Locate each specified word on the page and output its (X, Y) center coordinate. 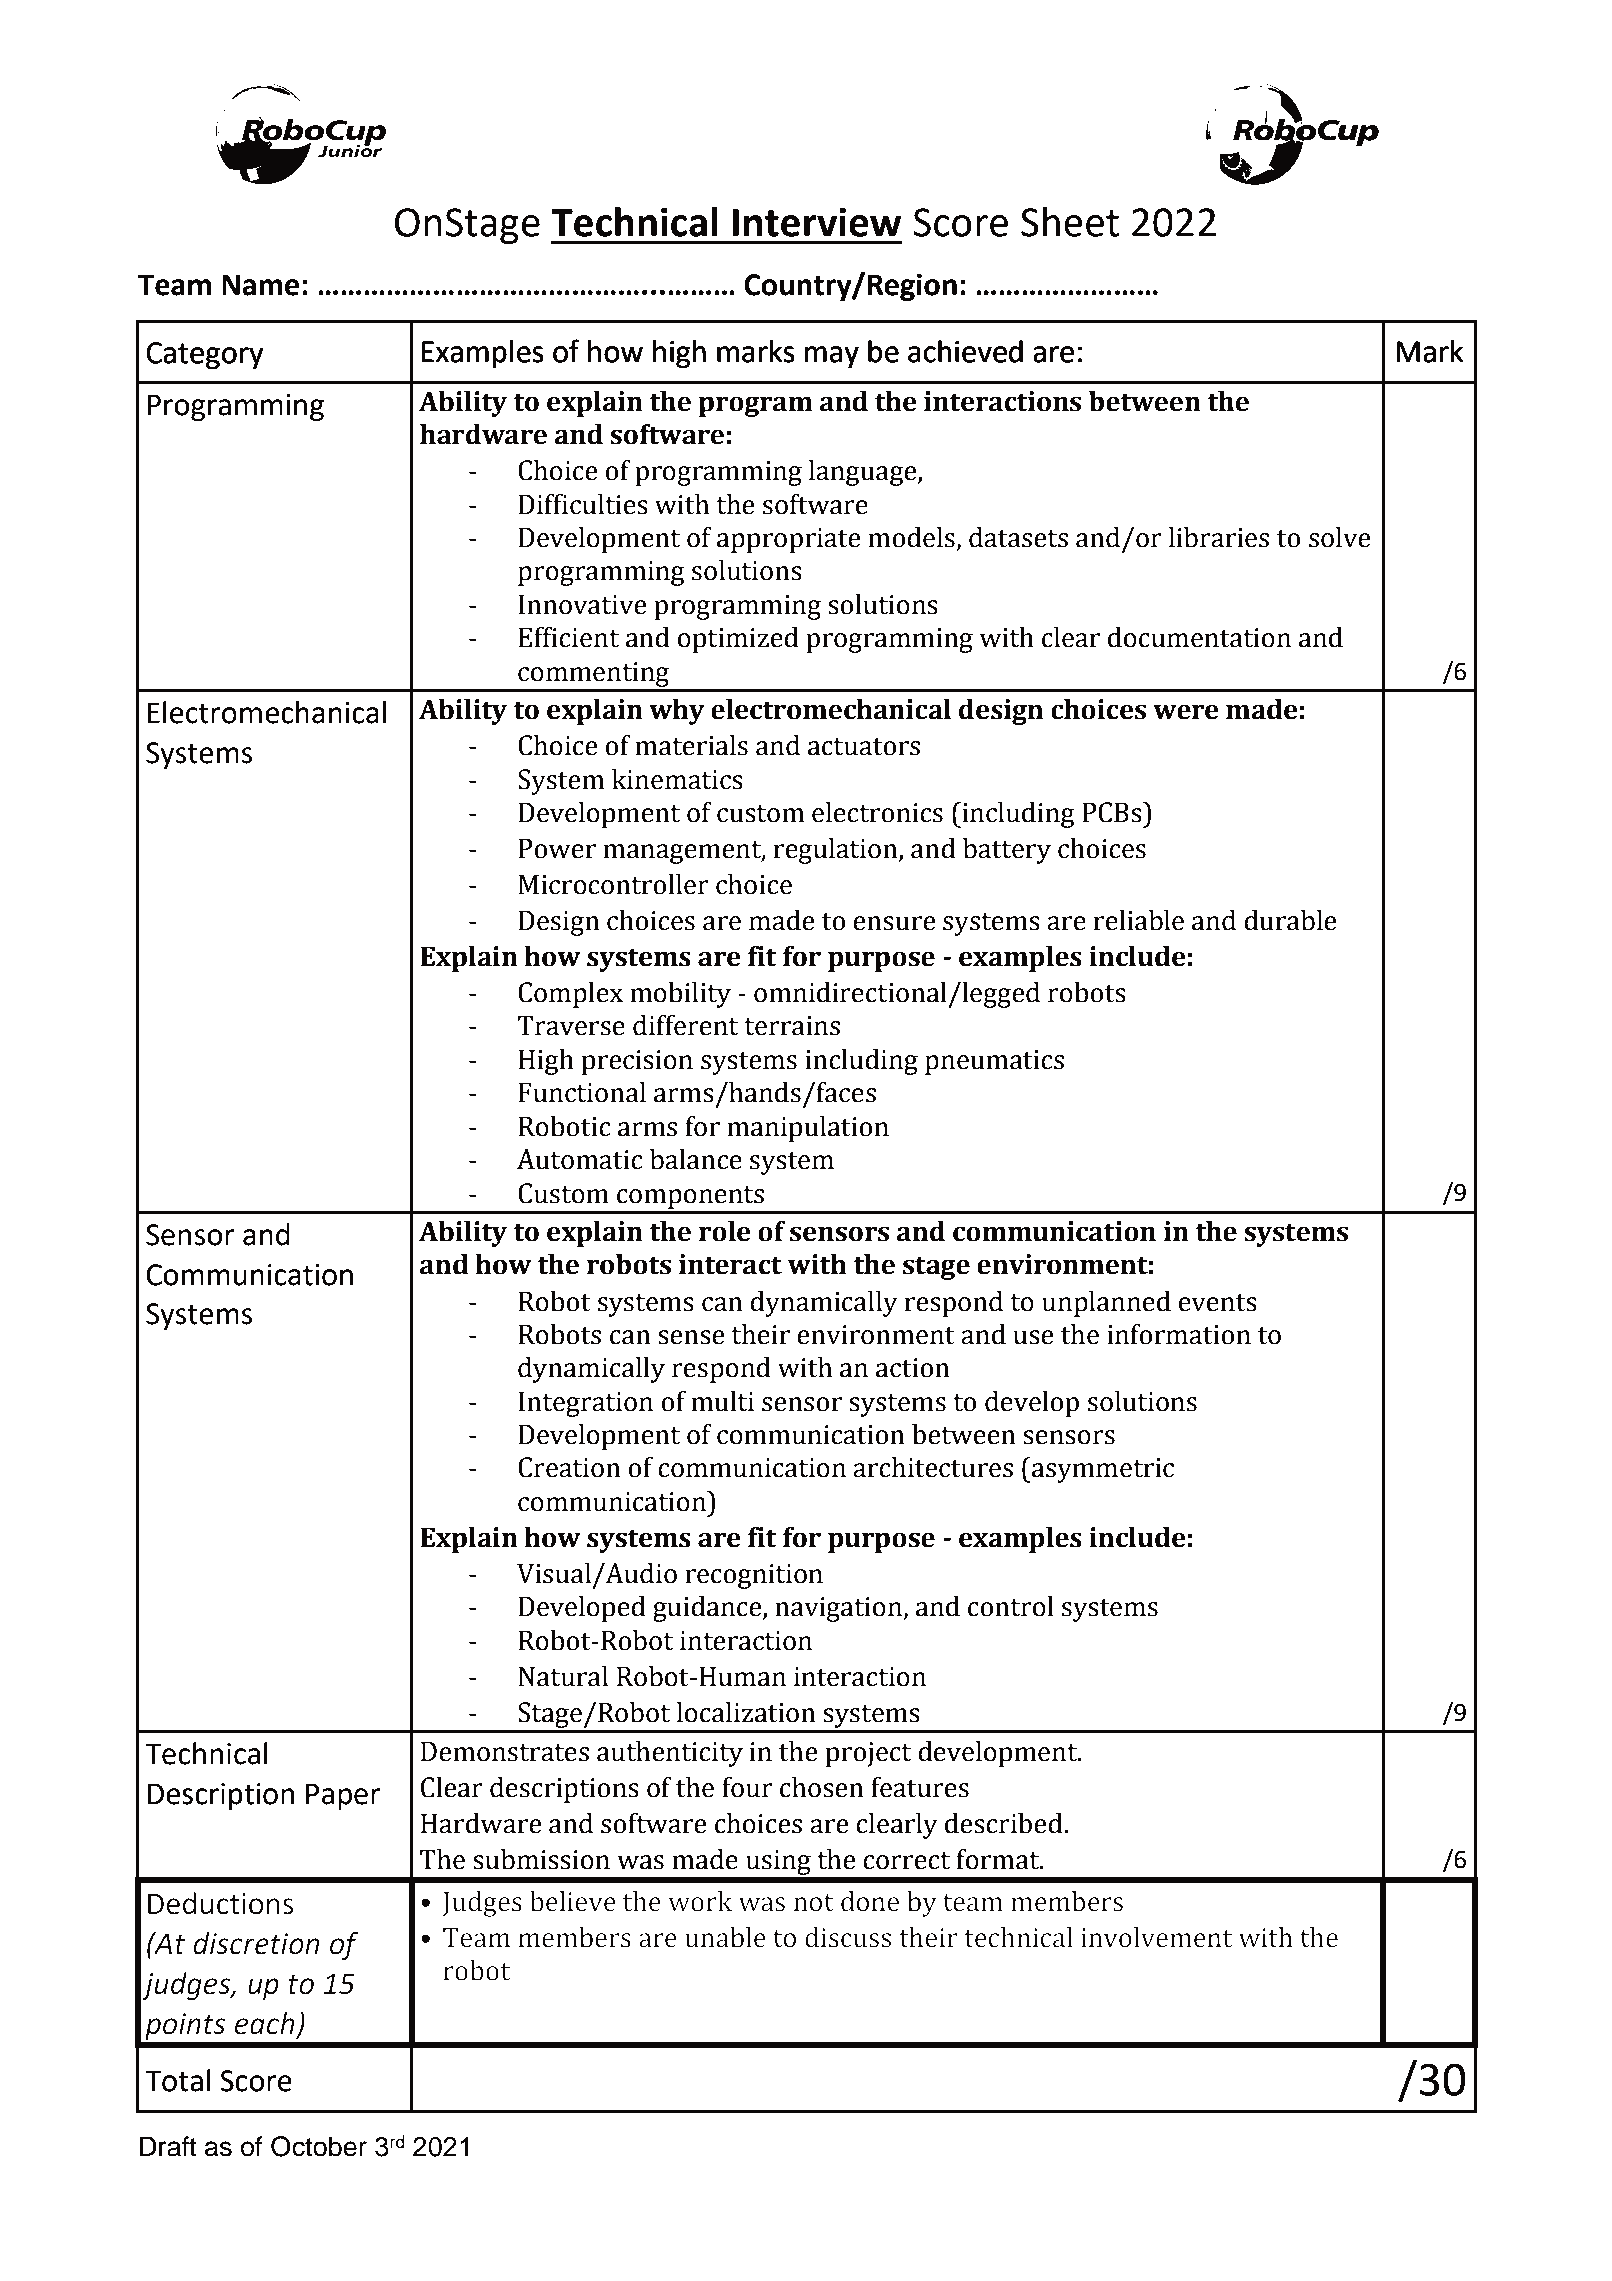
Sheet (1070, 222)
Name (261, 285)
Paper (343, 1796)
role (725, 1231)
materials (691, 745)
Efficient (568, 637)
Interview (817, 222)
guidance (708, 1609)
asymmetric (1102, 1470)
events (1218, 1303)
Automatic (580, 1159)
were (1186, 712)
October (319, 2146)
